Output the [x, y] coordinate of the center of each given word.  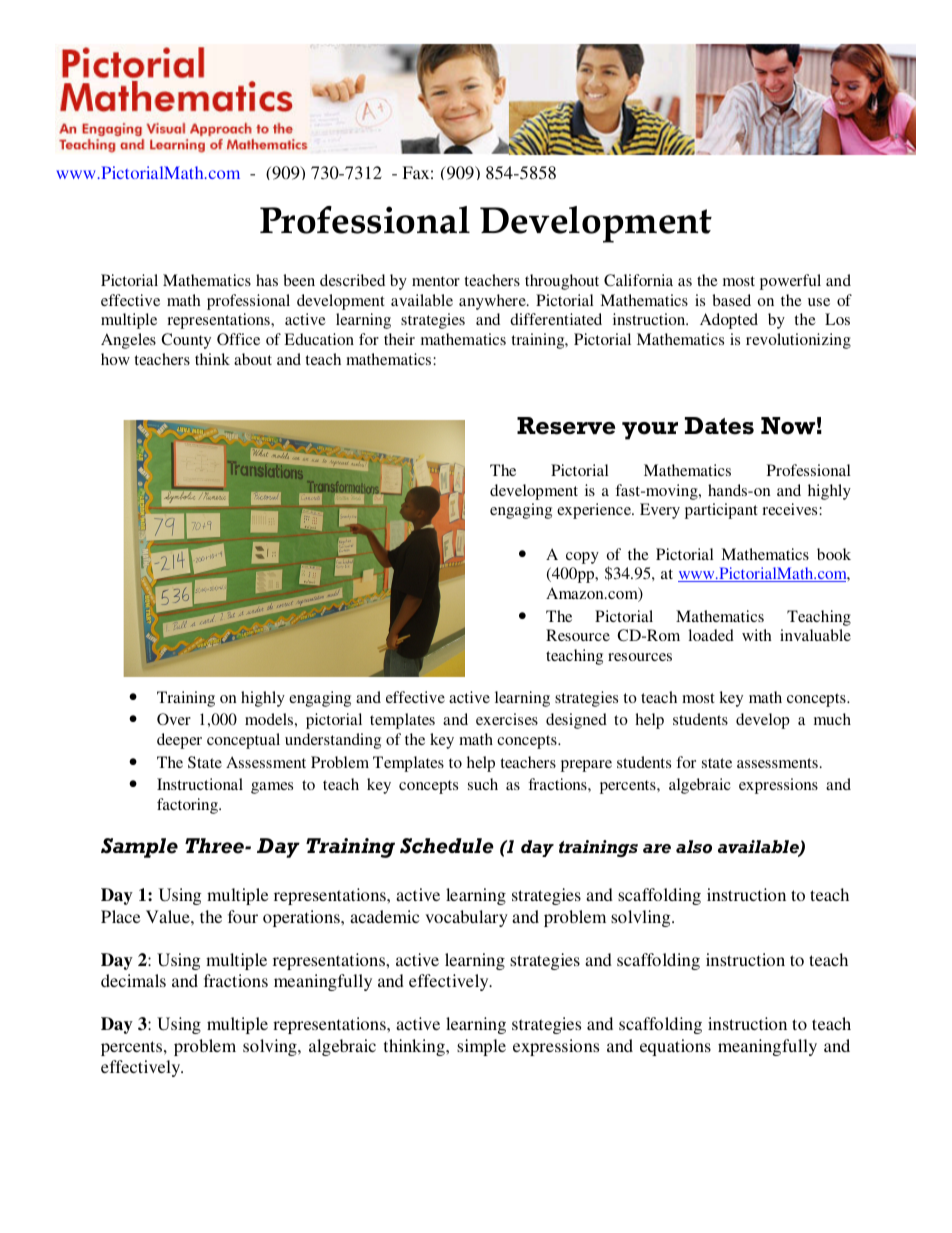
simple [481, 1047]
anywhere [493, 302]
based [731, 300]
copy [582, 558]
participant [721, 511]
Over [174, 719]
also [694, 847]
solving [271, 1047]
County [186, 341]
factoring [188, 806]
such [483, 784]
